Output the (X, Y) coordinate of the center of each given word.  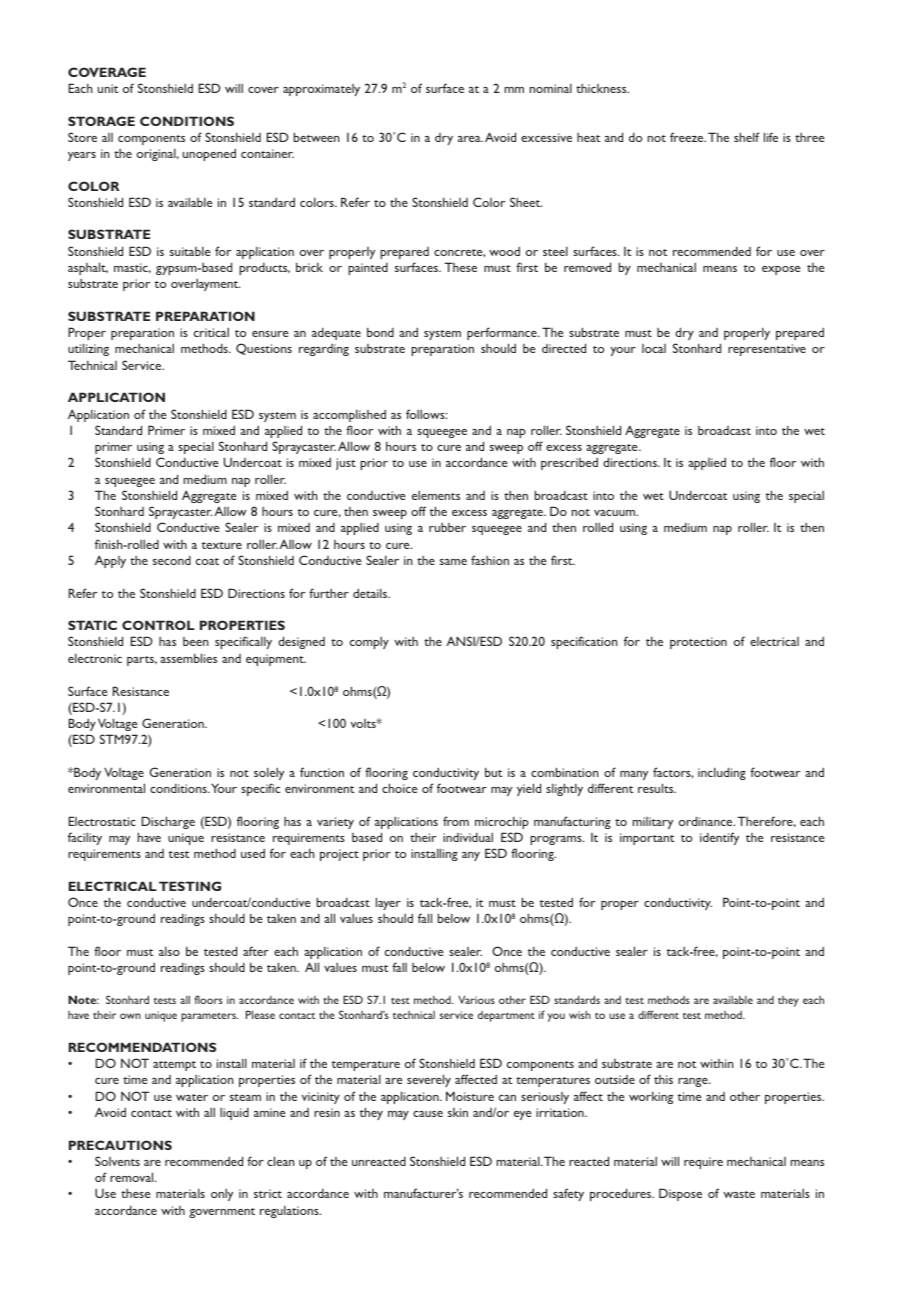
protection (698, 643)
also (169, 951)
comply (369, 643)
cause (428, 1114)
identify (719, 838)
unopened (209, 155)
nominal (551, 88)
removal (133, 1177)
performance (503, 333)
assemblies (188, 658)
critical (211, 332)
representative (767, 350)
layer (388, 903)
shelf (747, 137)
